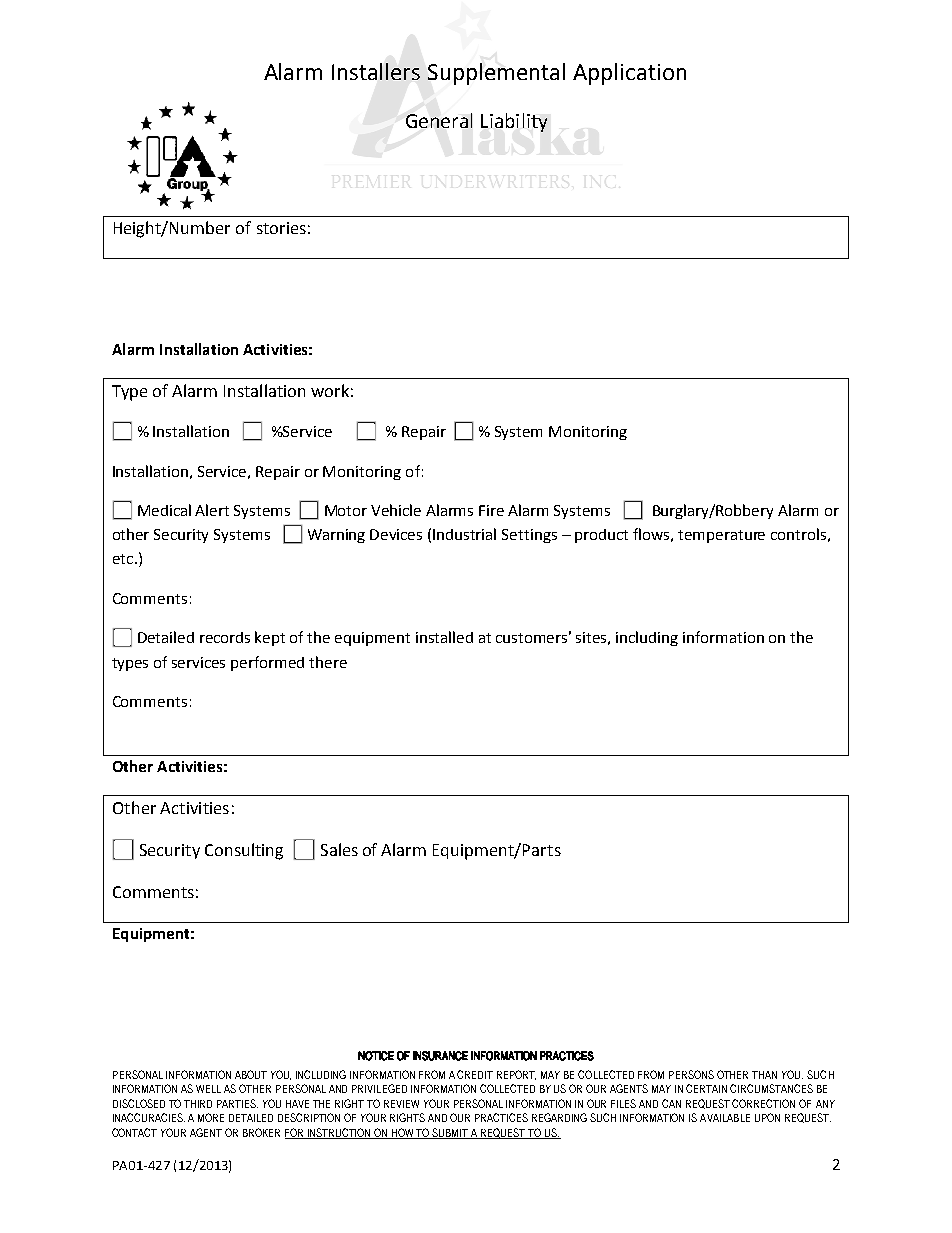  I want to click on product, so click(601, 536).
